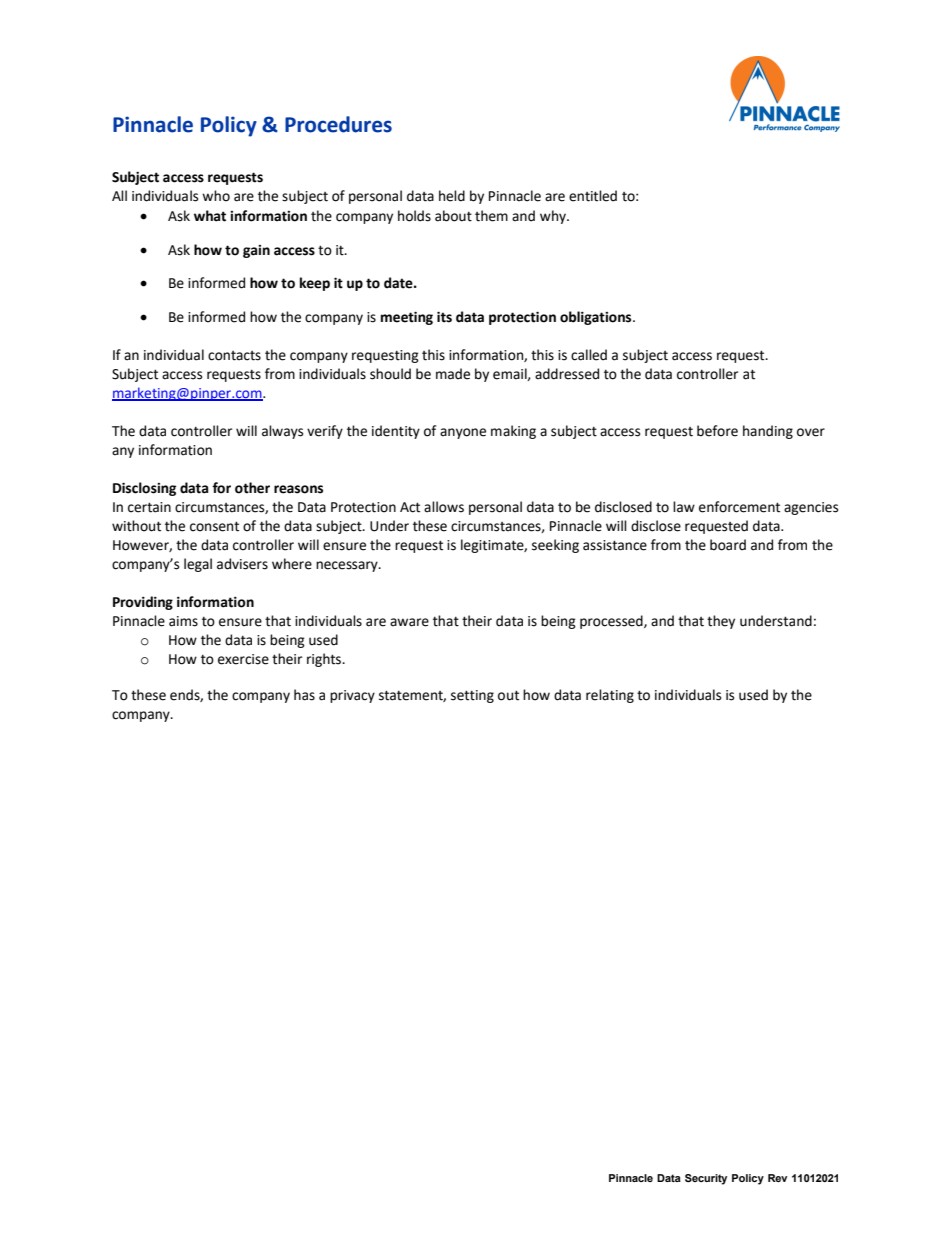 The width and height of the image is (952, 1233). I want to click on exercise, so click(243, 659).
